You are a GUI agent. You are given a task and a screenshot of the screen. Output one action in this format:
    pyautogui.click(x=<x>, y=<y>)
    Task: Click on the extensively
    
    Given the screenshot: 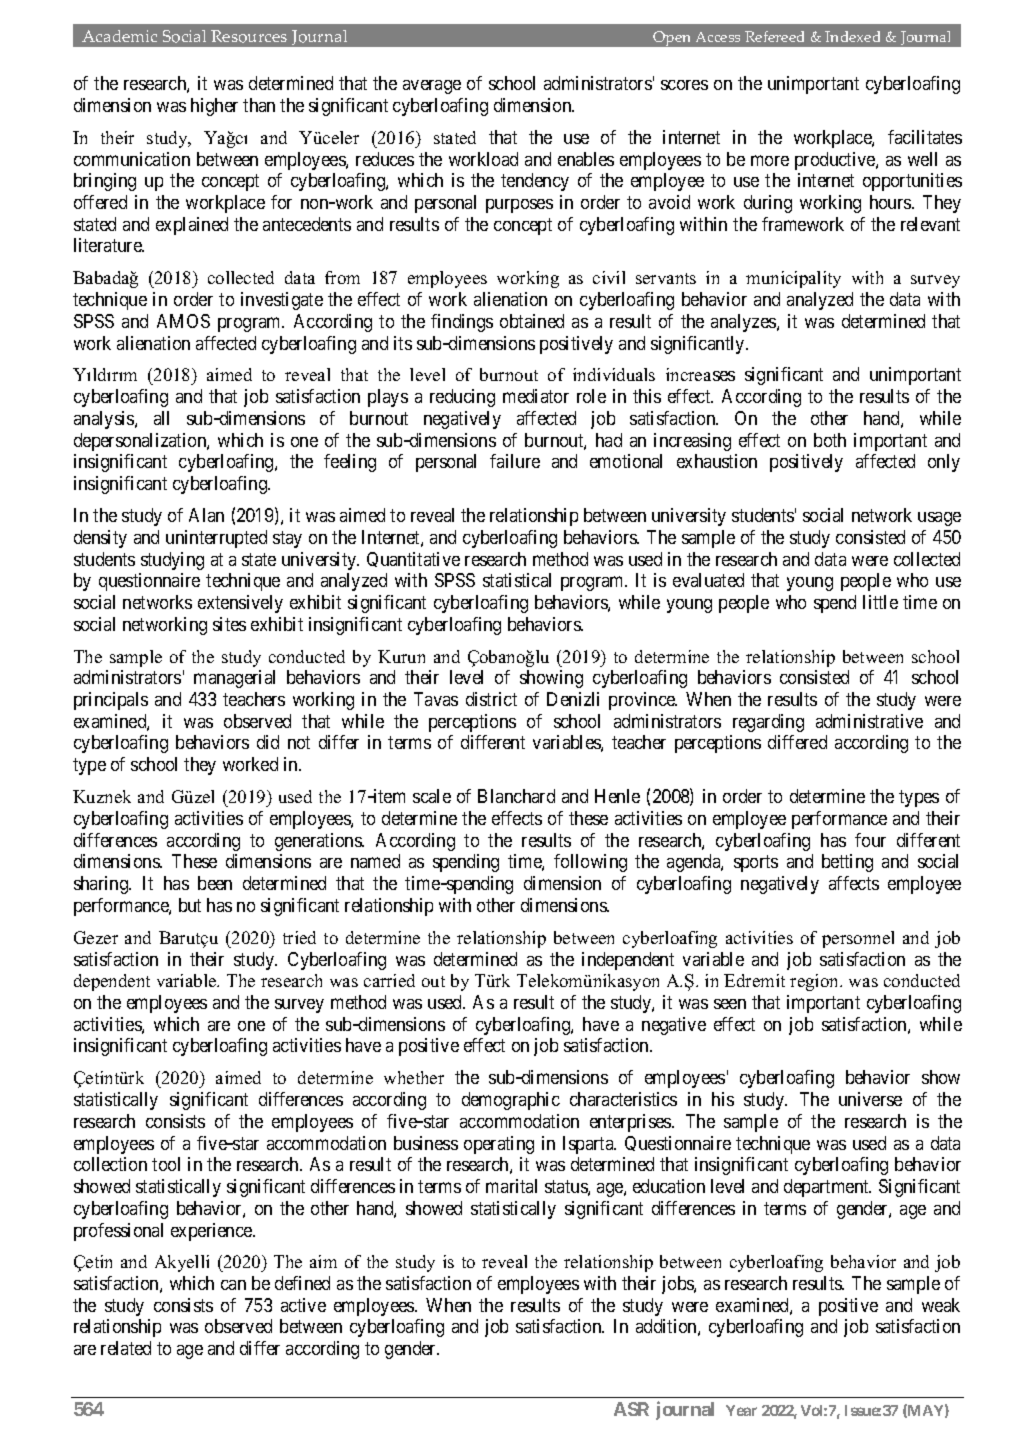 What is the action you would take?
    pyautogui.click(x=240, y=604)
